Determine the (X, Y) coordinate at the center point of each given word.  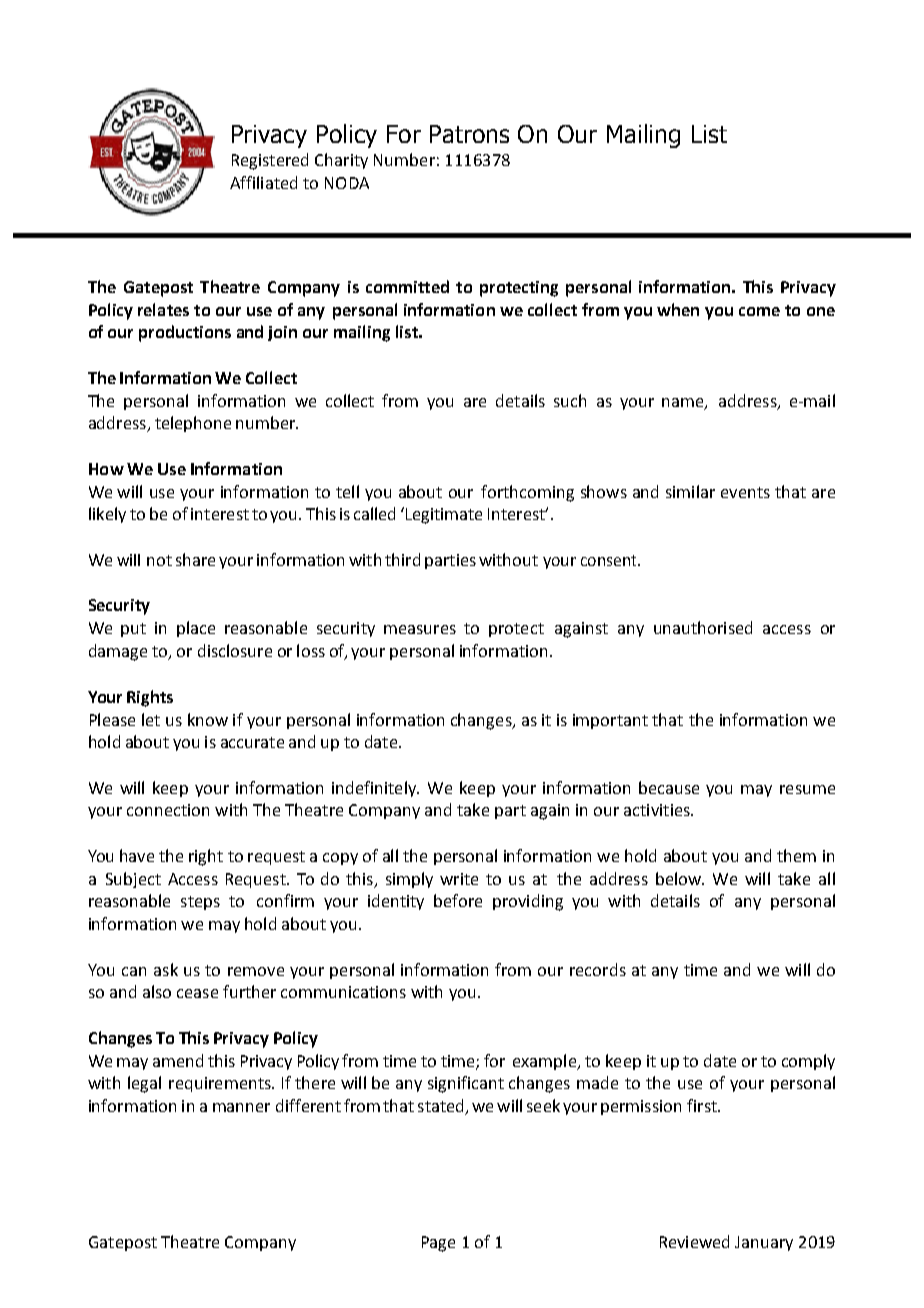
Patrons (469, 134)
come (759, 311)
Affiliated (263, 182)
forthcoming (527, 493)
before (458, 900)
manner (241, 1107)
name (684, 403)
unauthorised (703, 627)
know (208, 719)
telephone (193, 424)
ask (166, 969)
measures (420, 629)
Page (438, 1244)
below (679, 878)
